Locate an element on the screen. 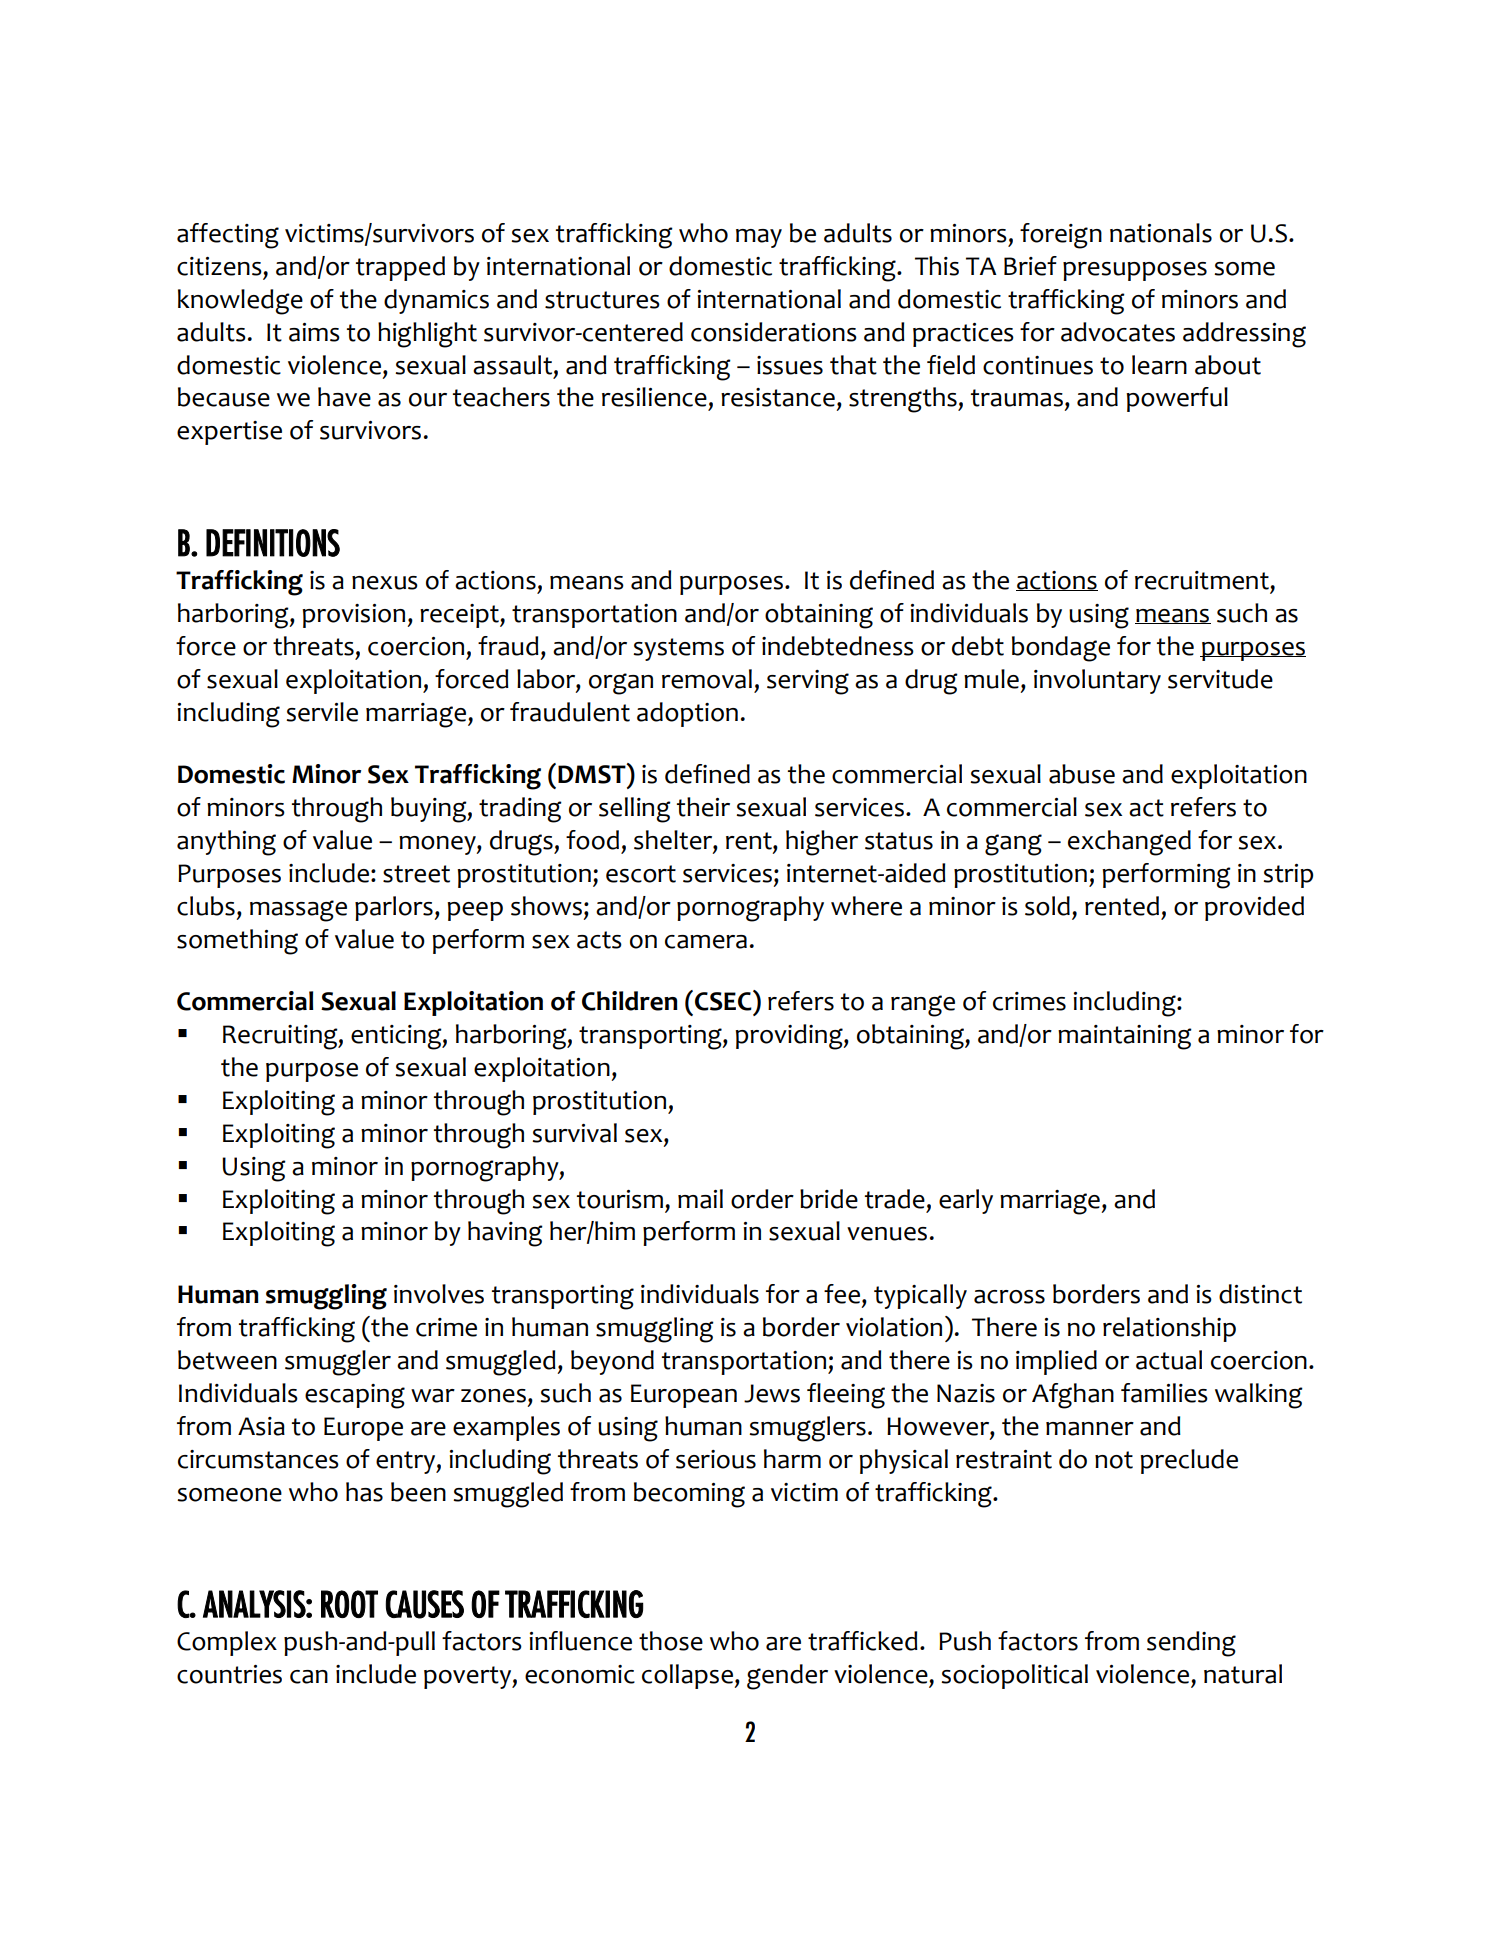  ROOT is located at coordinates (349, 1604).
